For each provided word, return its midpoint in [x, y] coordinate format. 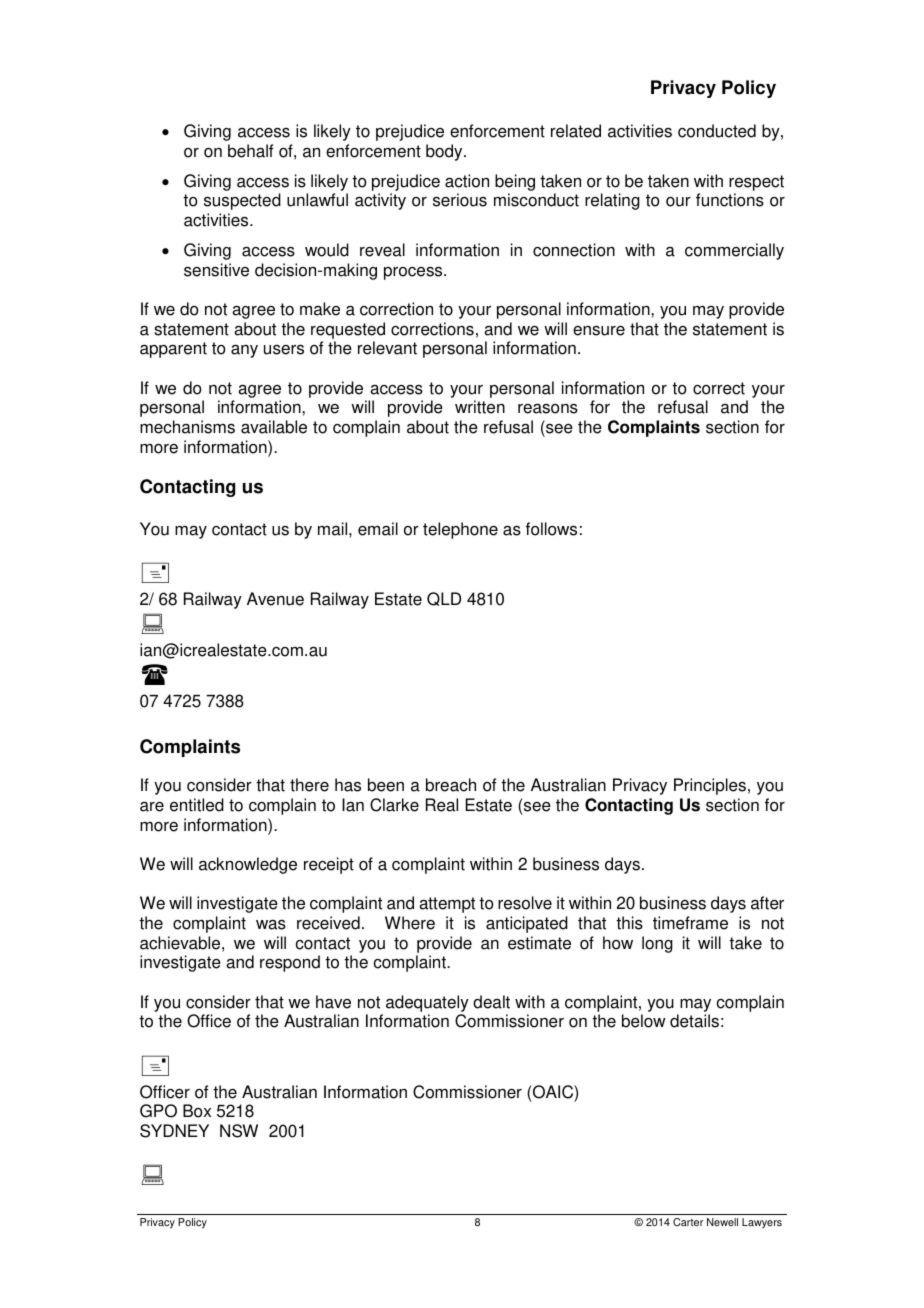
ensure [599, 330]
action [467, 181]
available [274, 427]
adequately [427, 1003]
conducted [717, 131]
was [271, 925]
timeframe [690, 923]
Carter [688, 1222]
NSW [239, 1131]
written [480, 407]
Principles [710, 786]
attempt [447, 905]
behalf [250, 151]
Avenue [275, 599]
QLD [444, 599]
